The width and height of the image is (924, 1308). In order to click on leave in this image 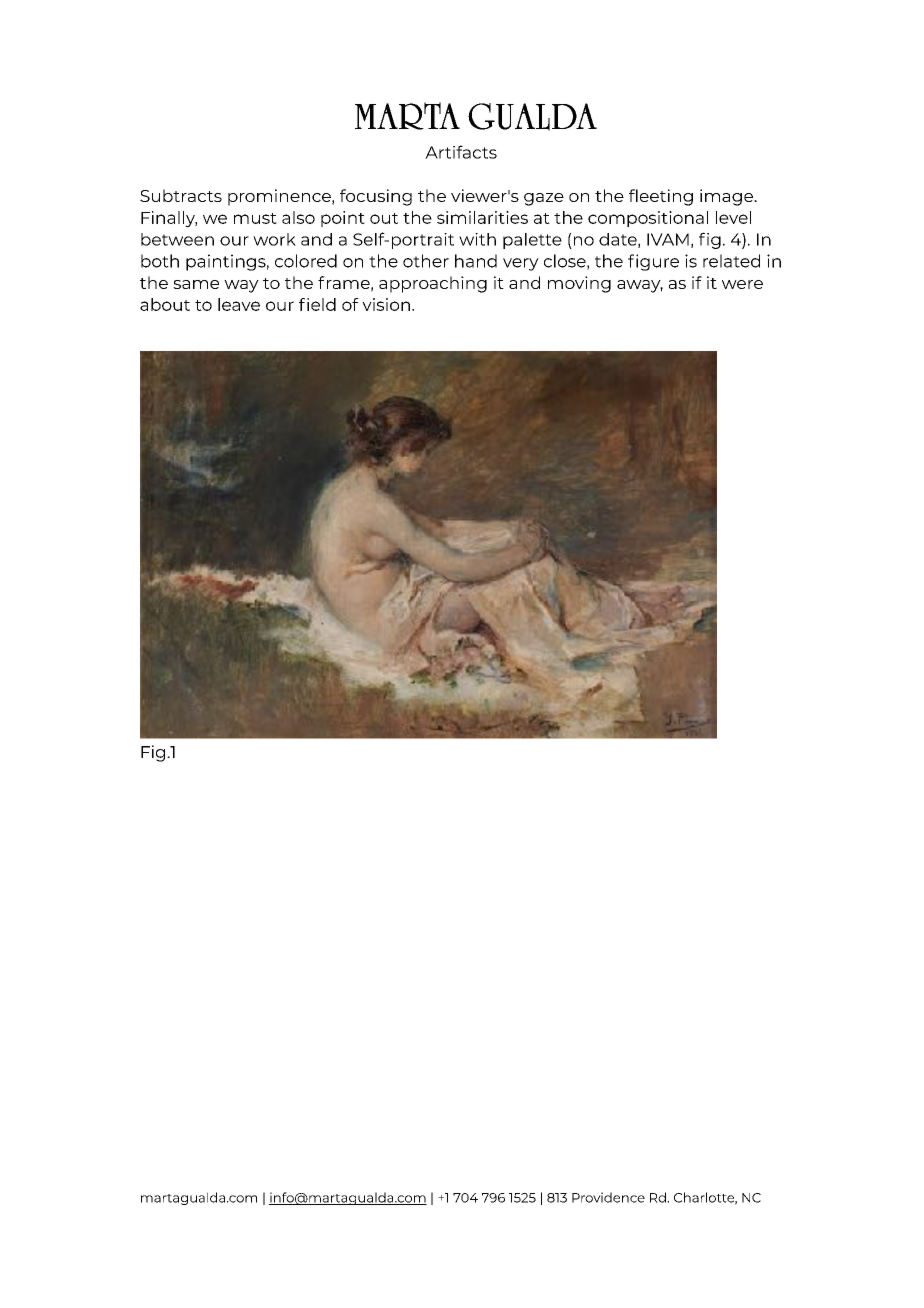, I will do `click(239, 304)`.
